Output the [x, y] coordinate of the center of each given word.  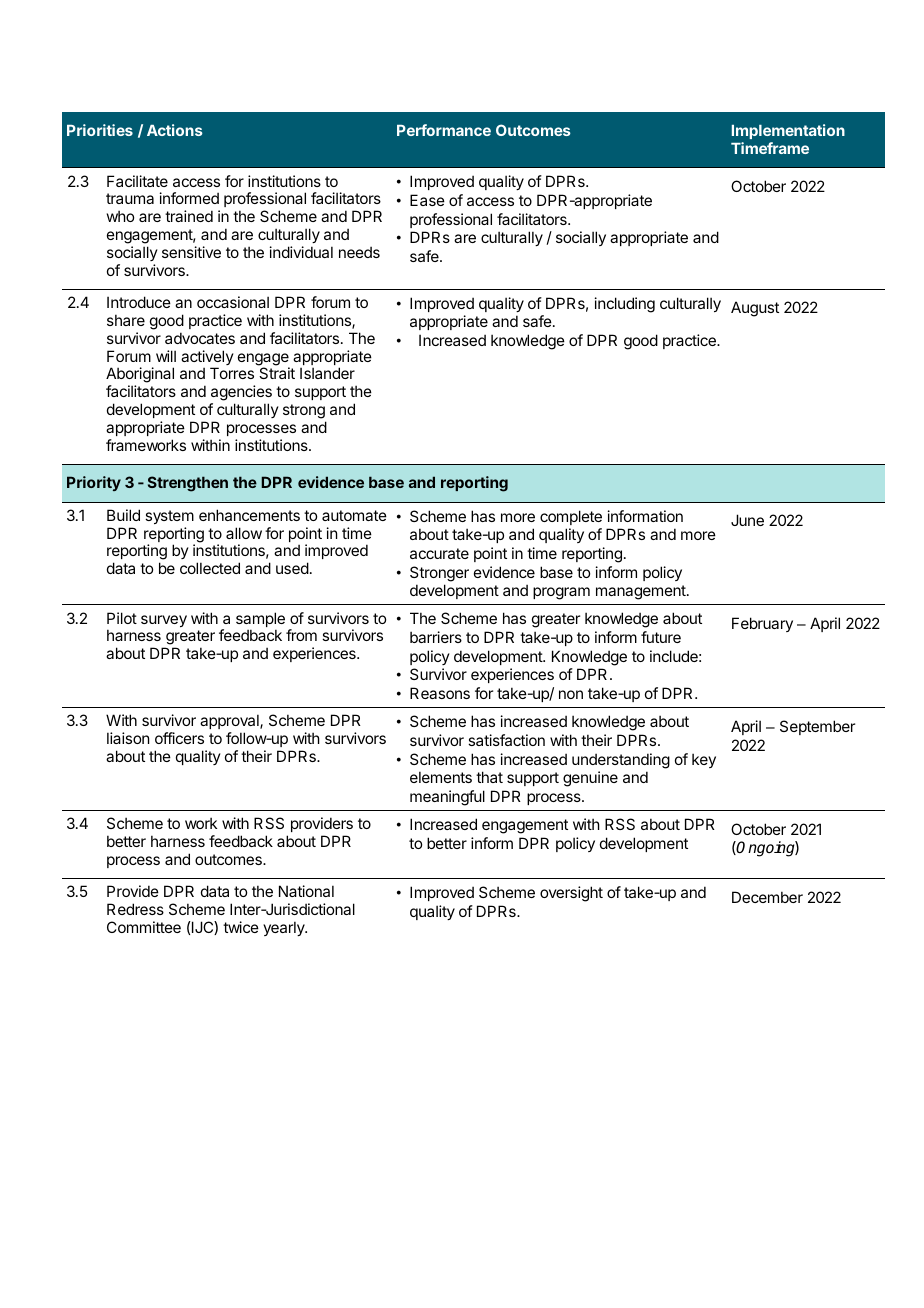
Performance [444, 130]
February [762, 624]
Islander [327, 373]
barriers [436, 637]
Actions [175, 130]
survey [164, 621]
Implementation [788, 131]
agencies [241, 394]
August [755, 309]
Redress [135, 909]
